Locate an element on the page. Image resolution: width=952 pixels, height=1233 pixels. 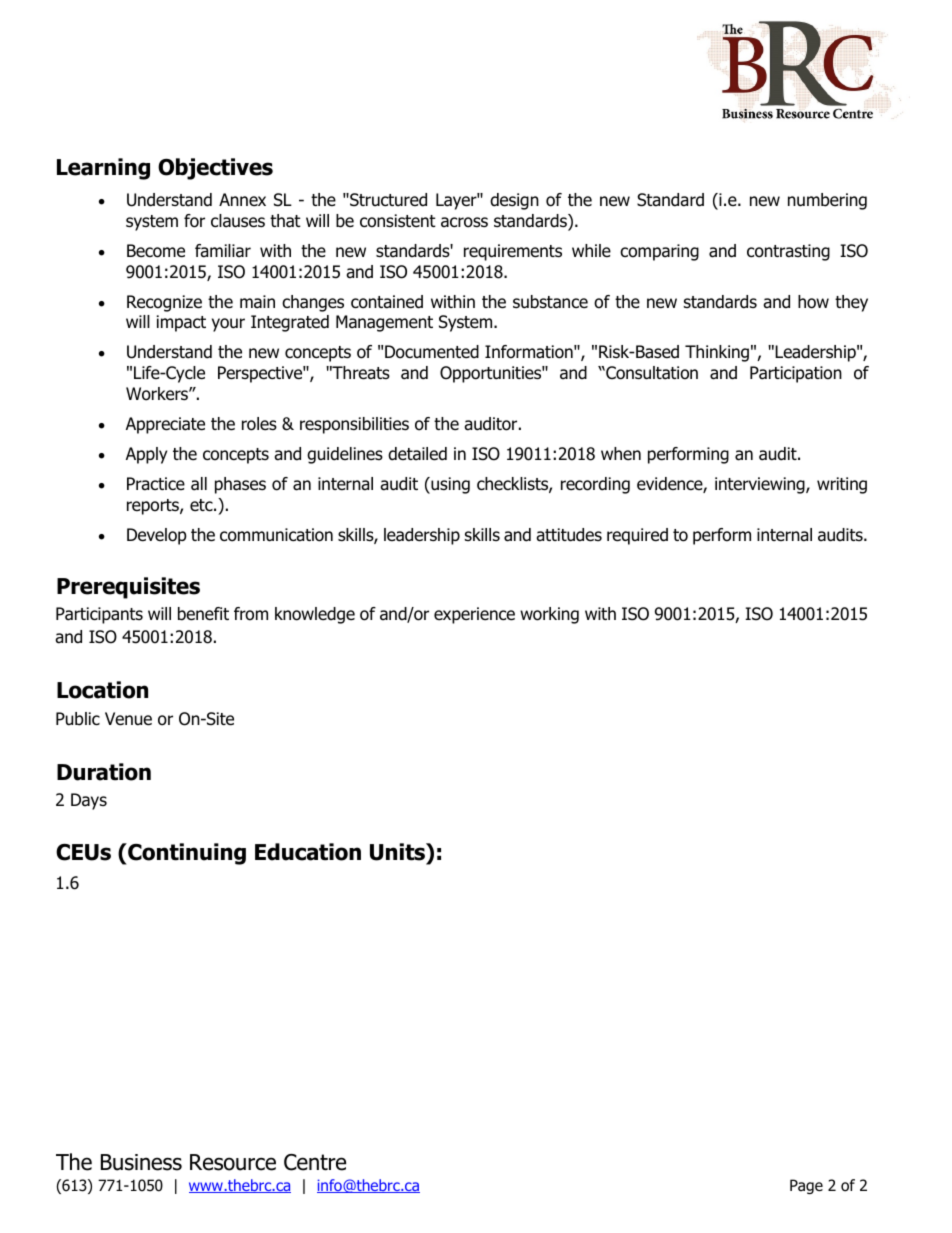
Business is located at coordinates (141, 1162).
